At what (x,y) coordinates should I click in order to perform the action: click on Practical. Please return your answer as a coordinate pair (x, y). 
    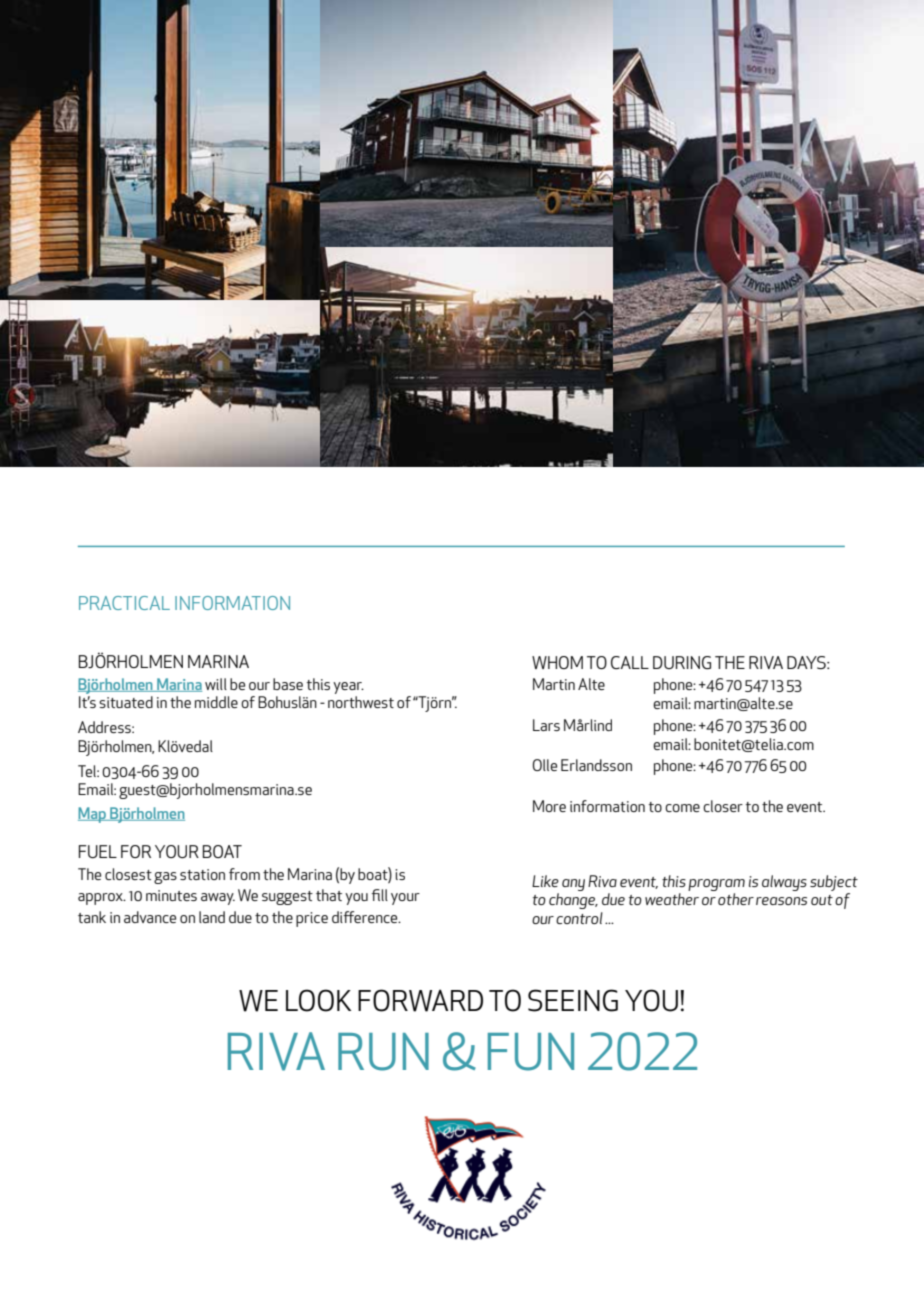
    Looking at the image, I should click on (124, 603).
